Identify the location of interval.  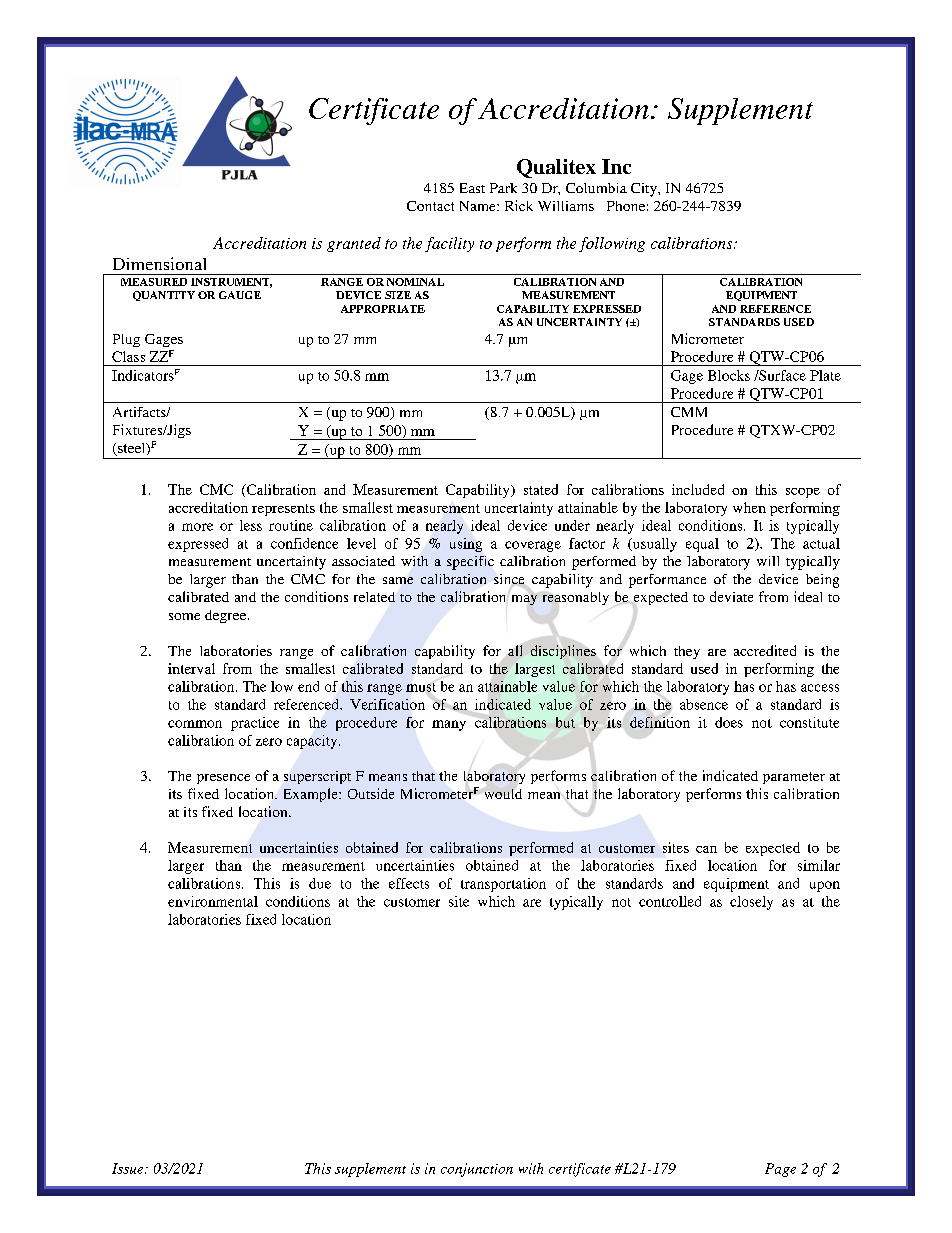
(191, 668).
